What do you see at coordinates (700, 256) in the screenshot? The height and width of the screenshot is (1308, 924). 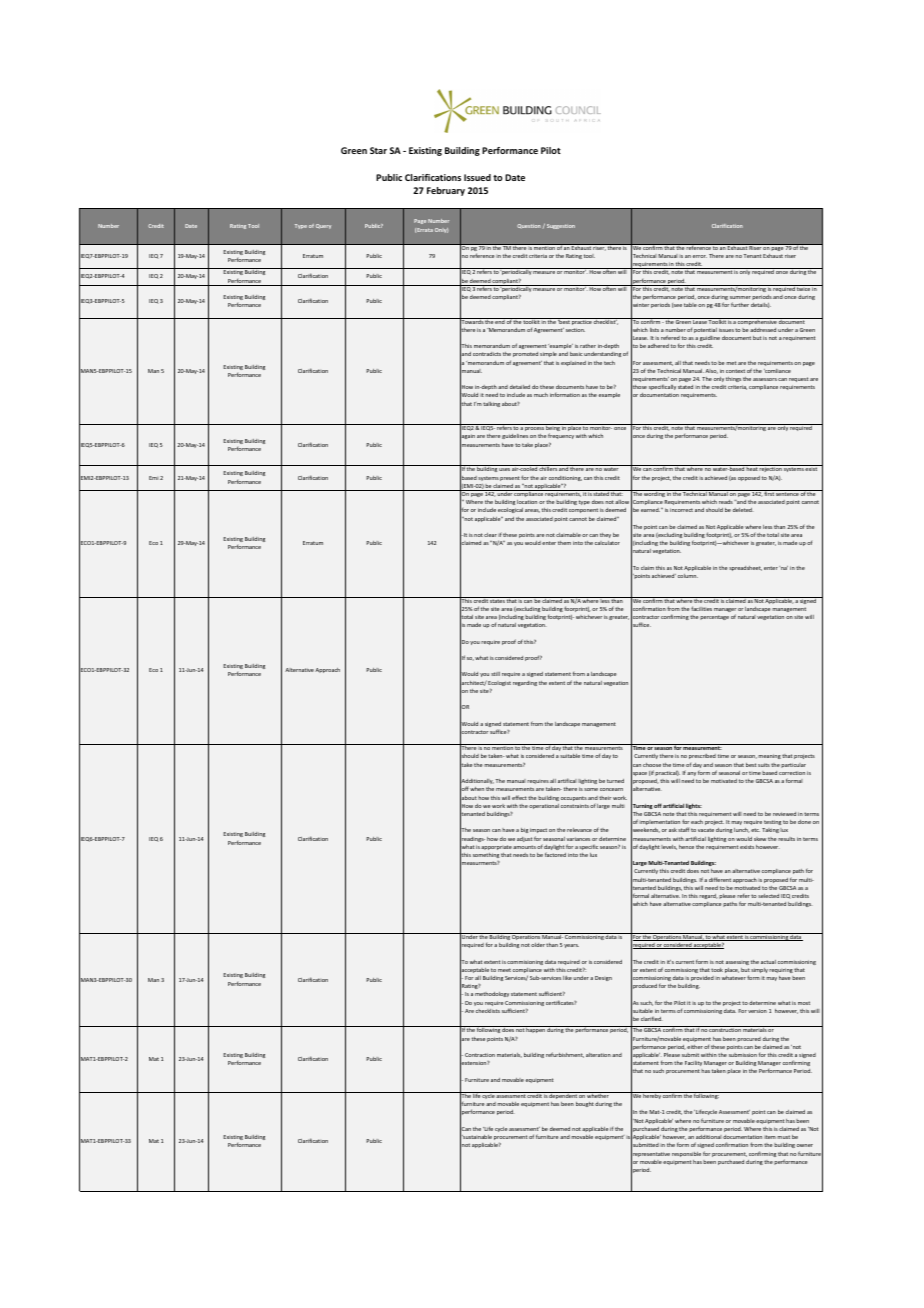 I see `error` at bounding box center [700, 256].
